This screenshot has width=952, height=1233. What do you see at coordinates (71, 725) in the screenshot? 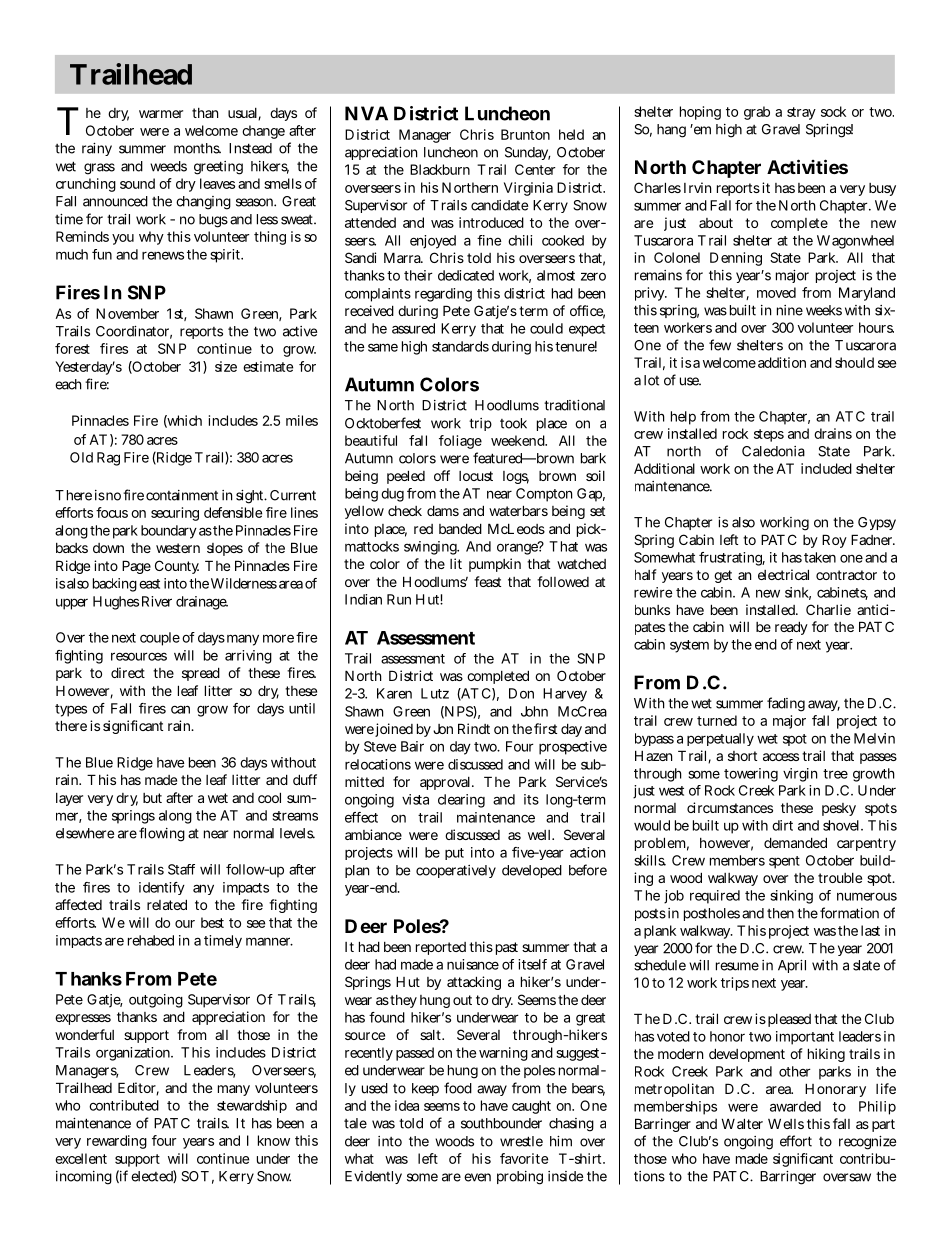
I see `there` at bounding box center [71, 725].
